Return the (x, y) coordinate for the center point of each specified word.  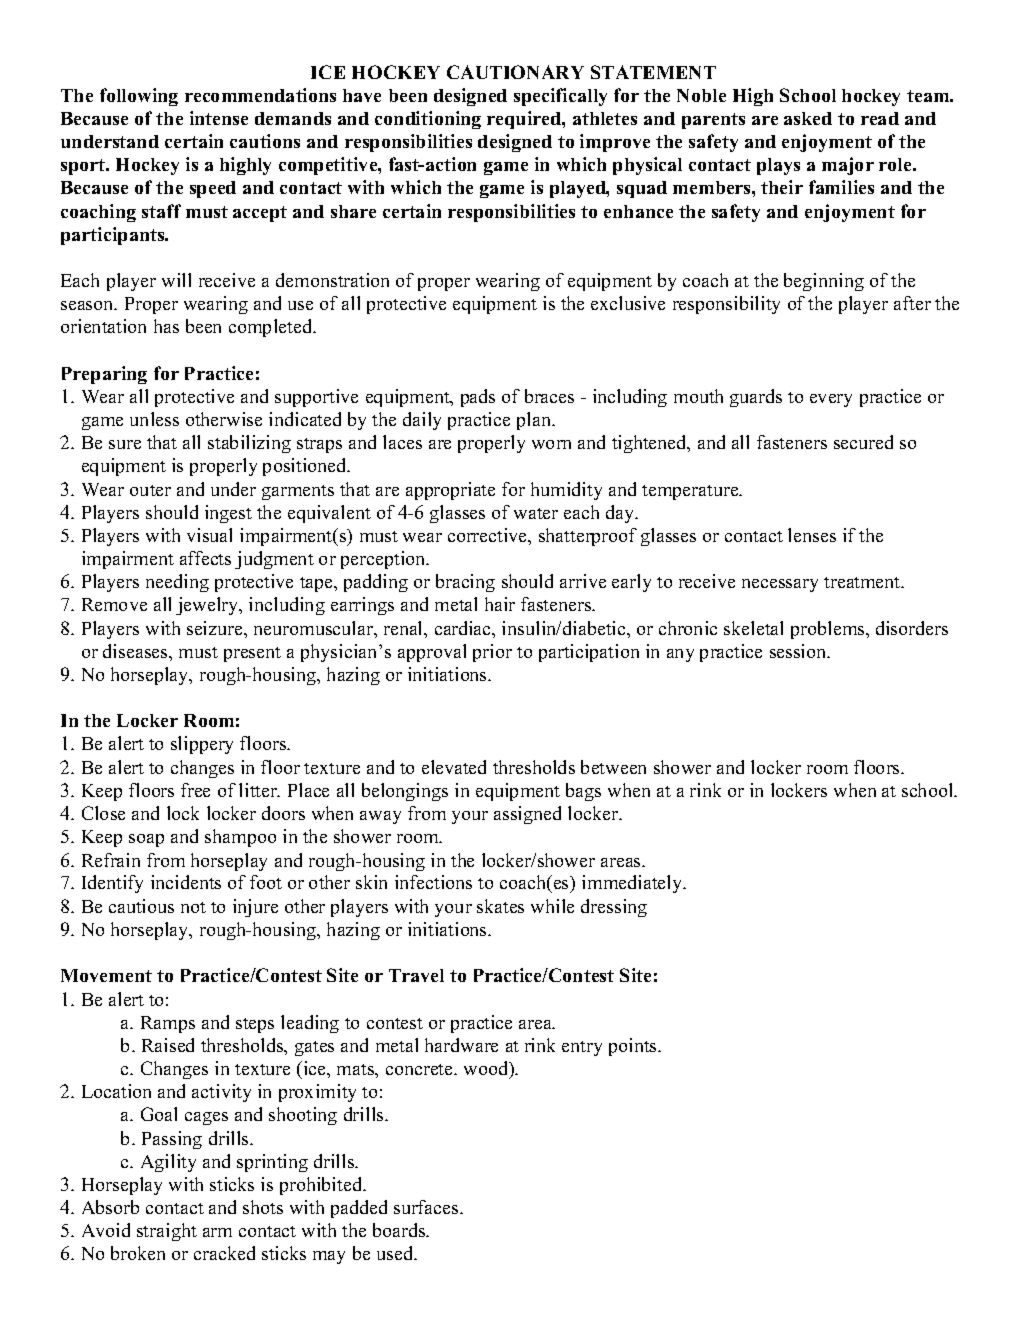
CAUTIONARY (515, 72)
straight (167, 1232)
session (799, 651)
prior (492, 653)
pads (478, 398)
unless (154, 419)
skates (500, 906)
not (193, 907)
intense (219, 118)
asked (808, 118)
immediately (633, 884)
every (831, 400)
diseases (136, 651)
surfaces (427, 1207)
